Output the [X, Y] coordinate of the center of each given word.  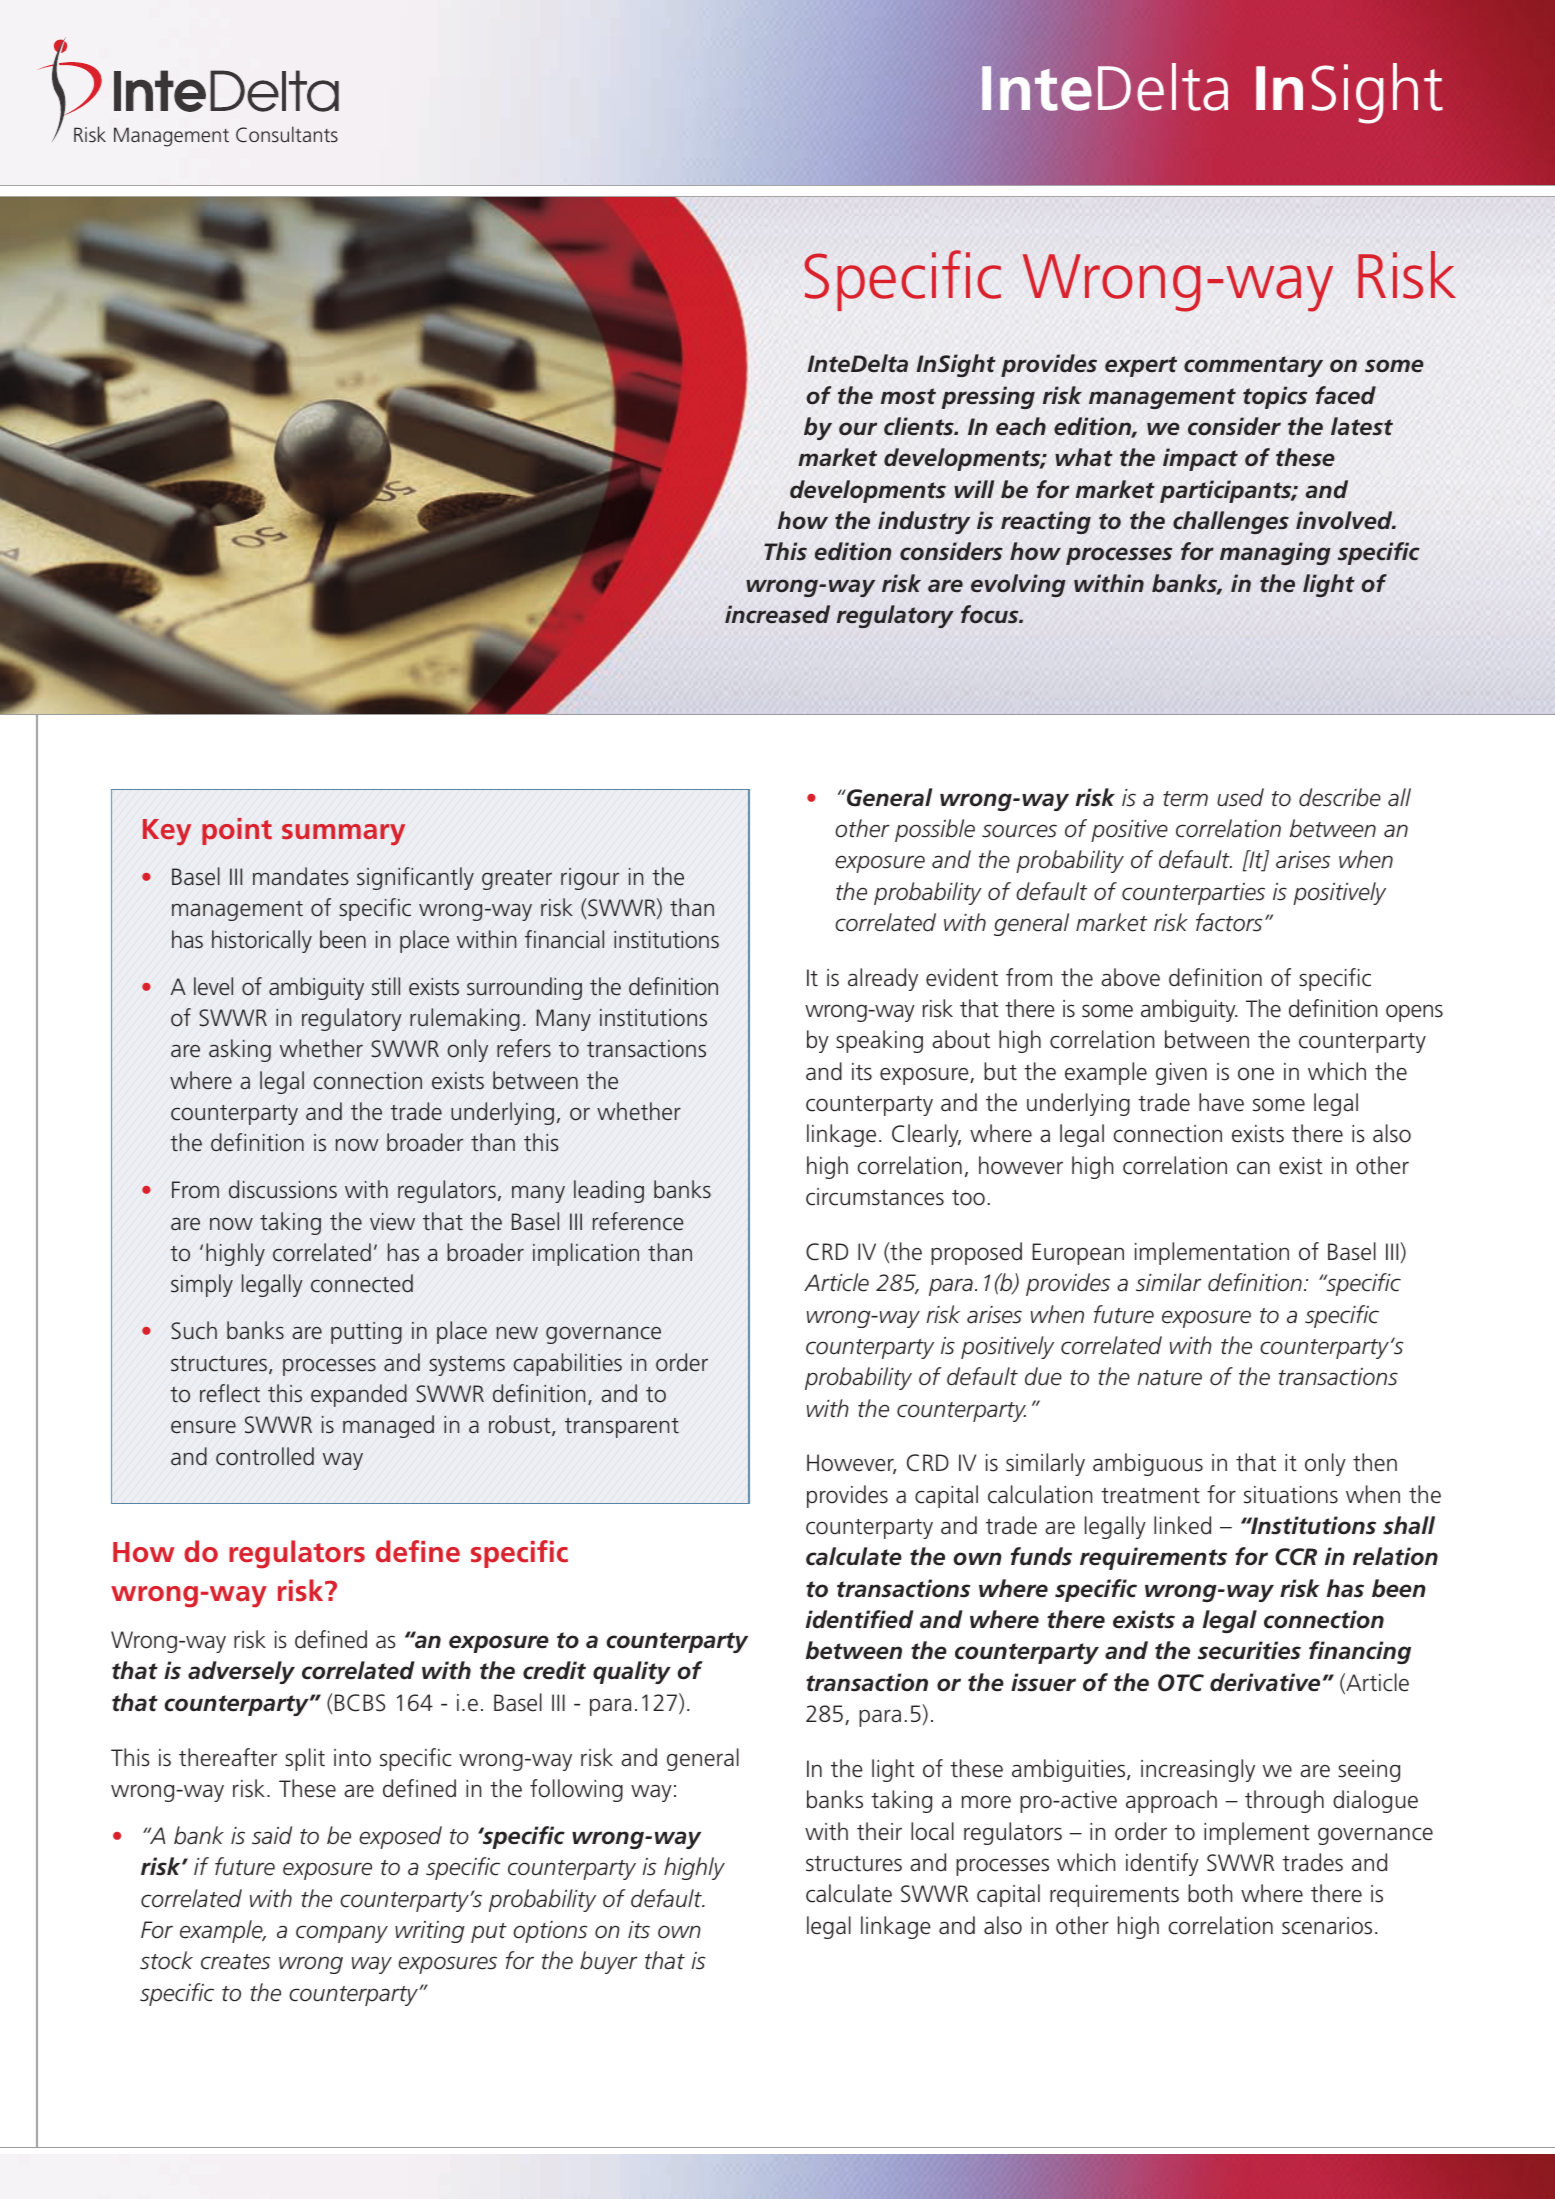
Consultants [287, 134]
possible [935, 830]
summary [343, 835]
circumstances [875, 1197]
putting [366, 1333]
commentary [1253, 366]
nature [1169, 1378]
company [342, 1934]
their [879, 1831]
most [908, 396]
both [1210, 1893]
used [1240, 797]
